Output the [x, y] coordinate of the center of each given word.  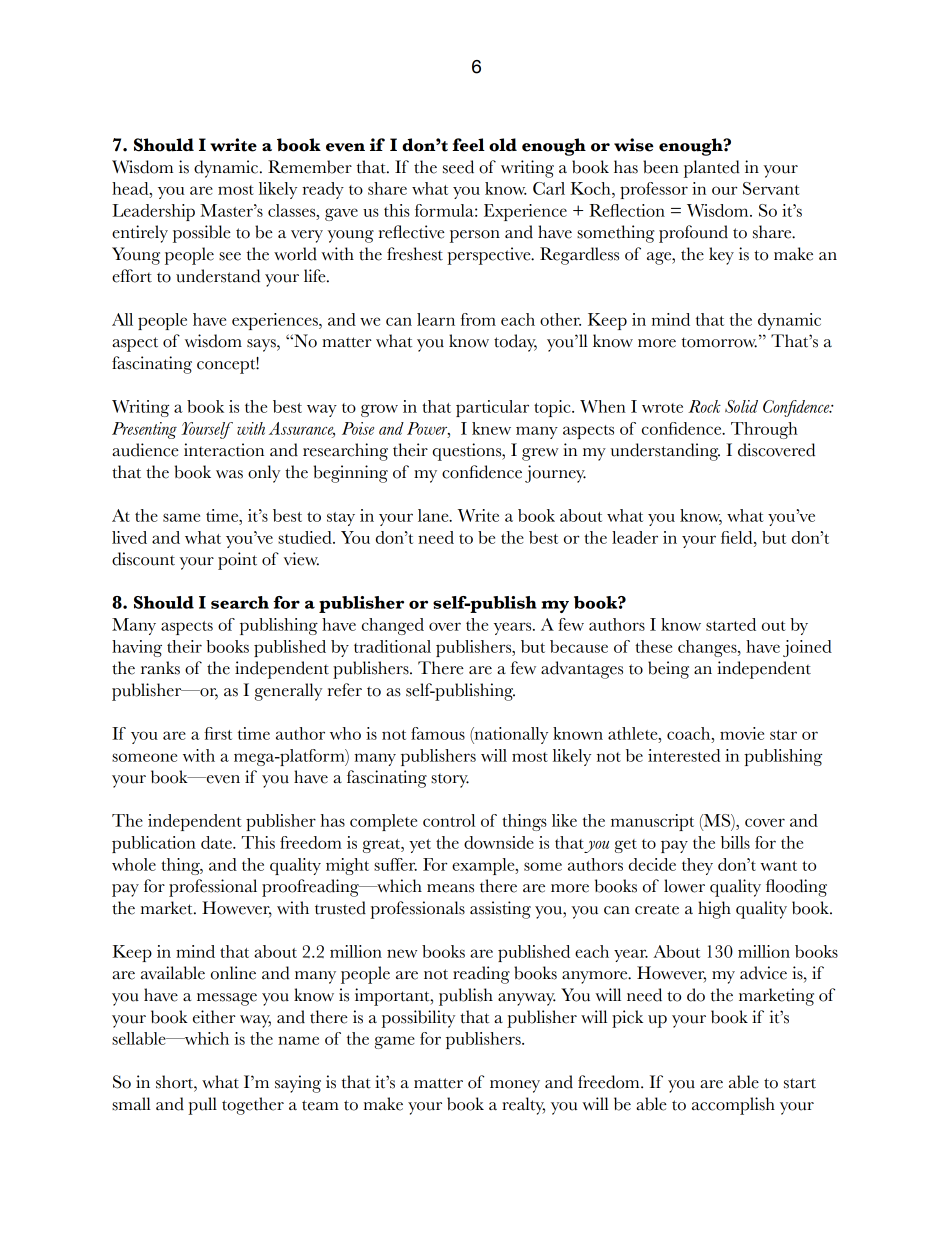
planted [712, 169]
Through [764, 430]
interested [684, 755]
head [131, 188]
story [450, 781]
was [229, 474]
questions [468, 452]
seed [458, 167]
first [218, 733]
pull [202, 1106]
